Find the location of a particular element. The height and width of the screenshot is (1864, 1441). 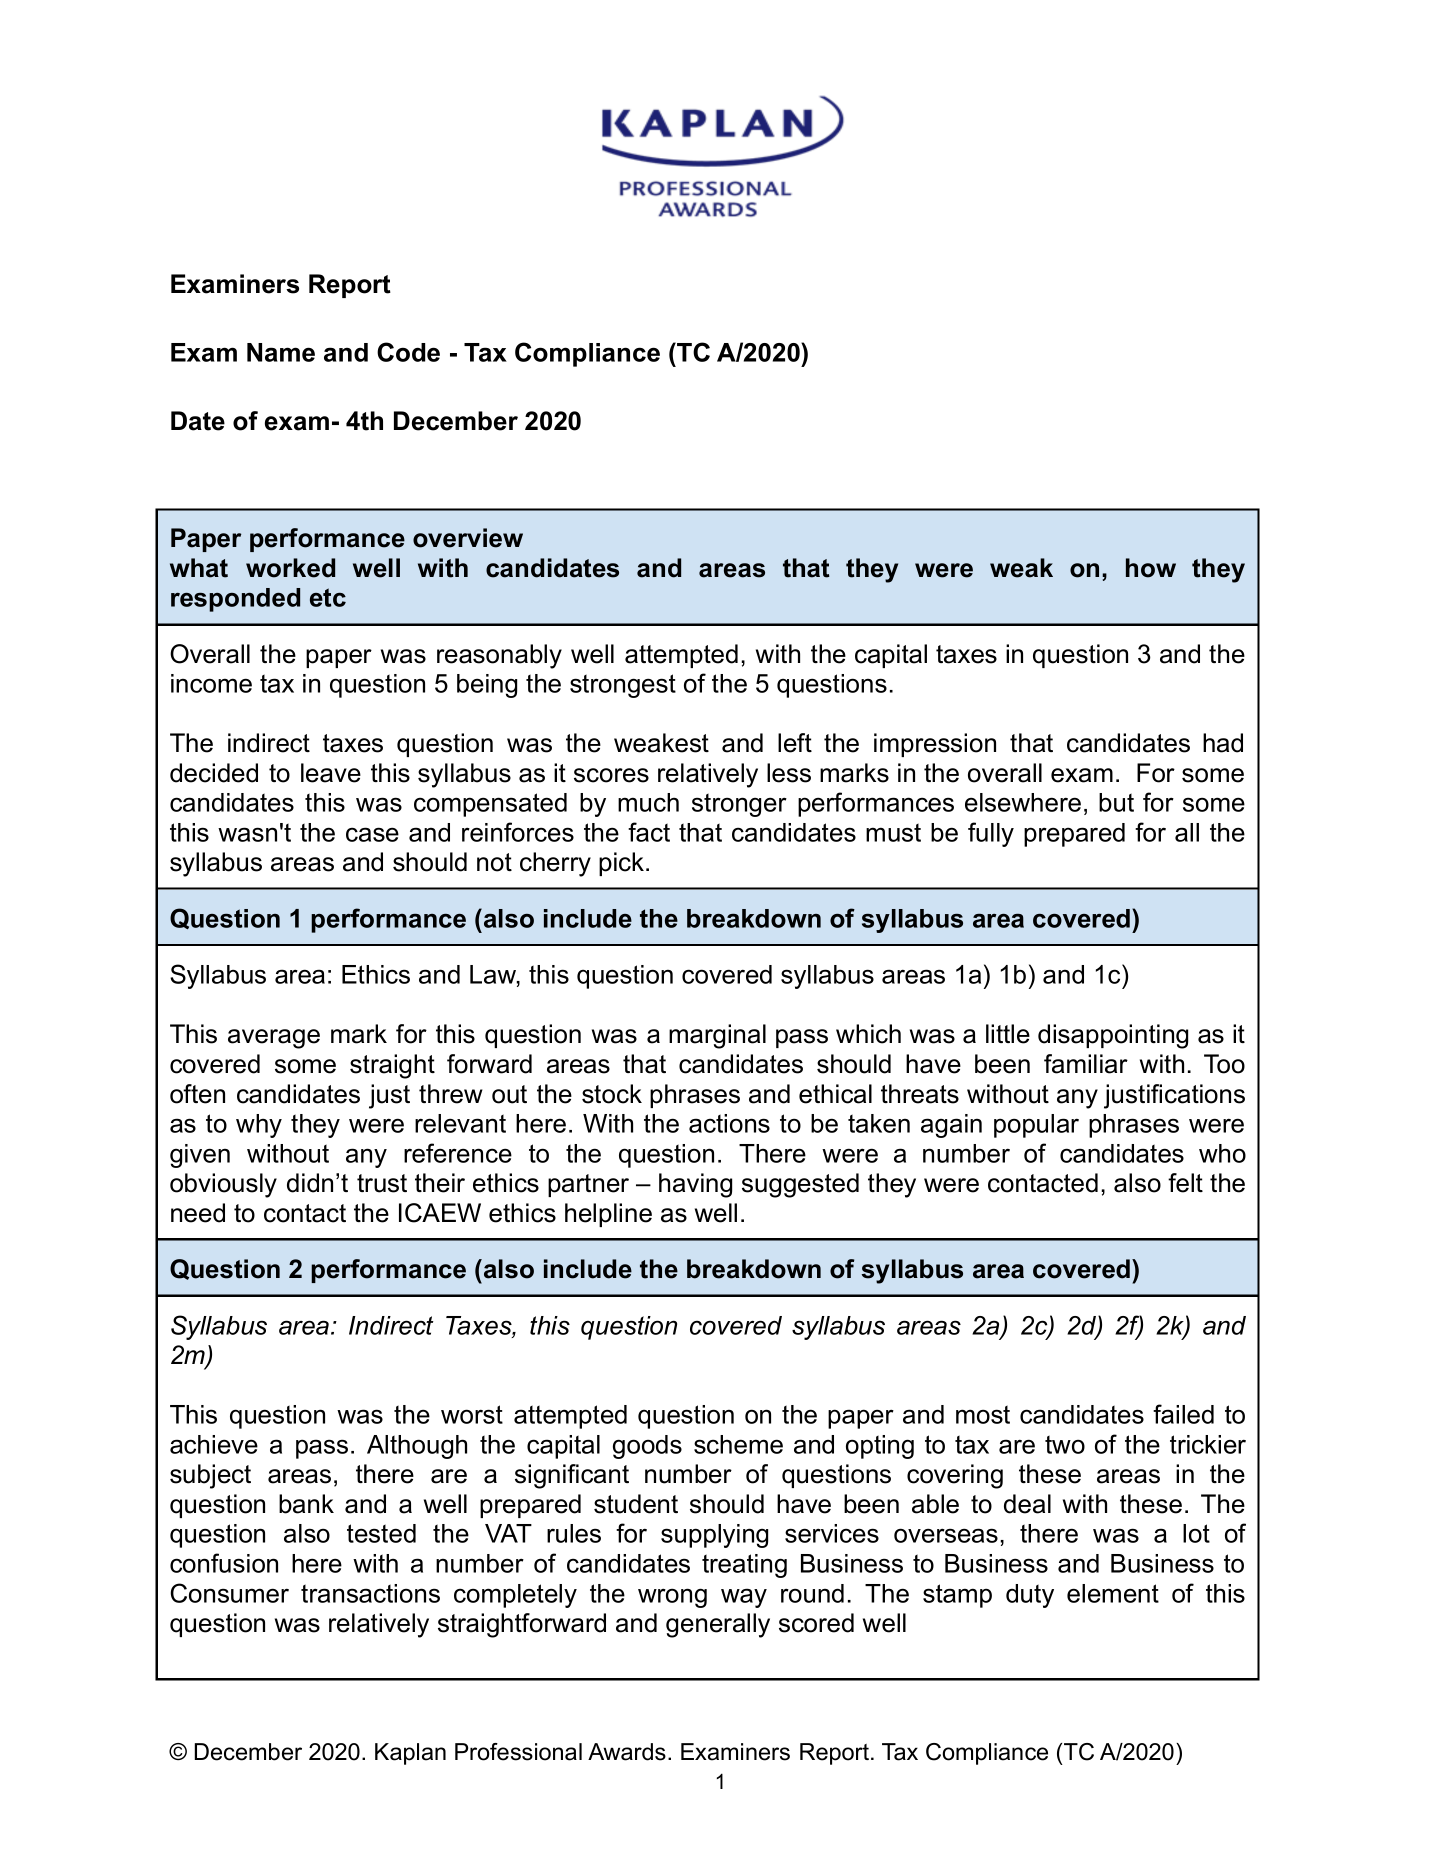

Name is located at coordinates (281, 352).
